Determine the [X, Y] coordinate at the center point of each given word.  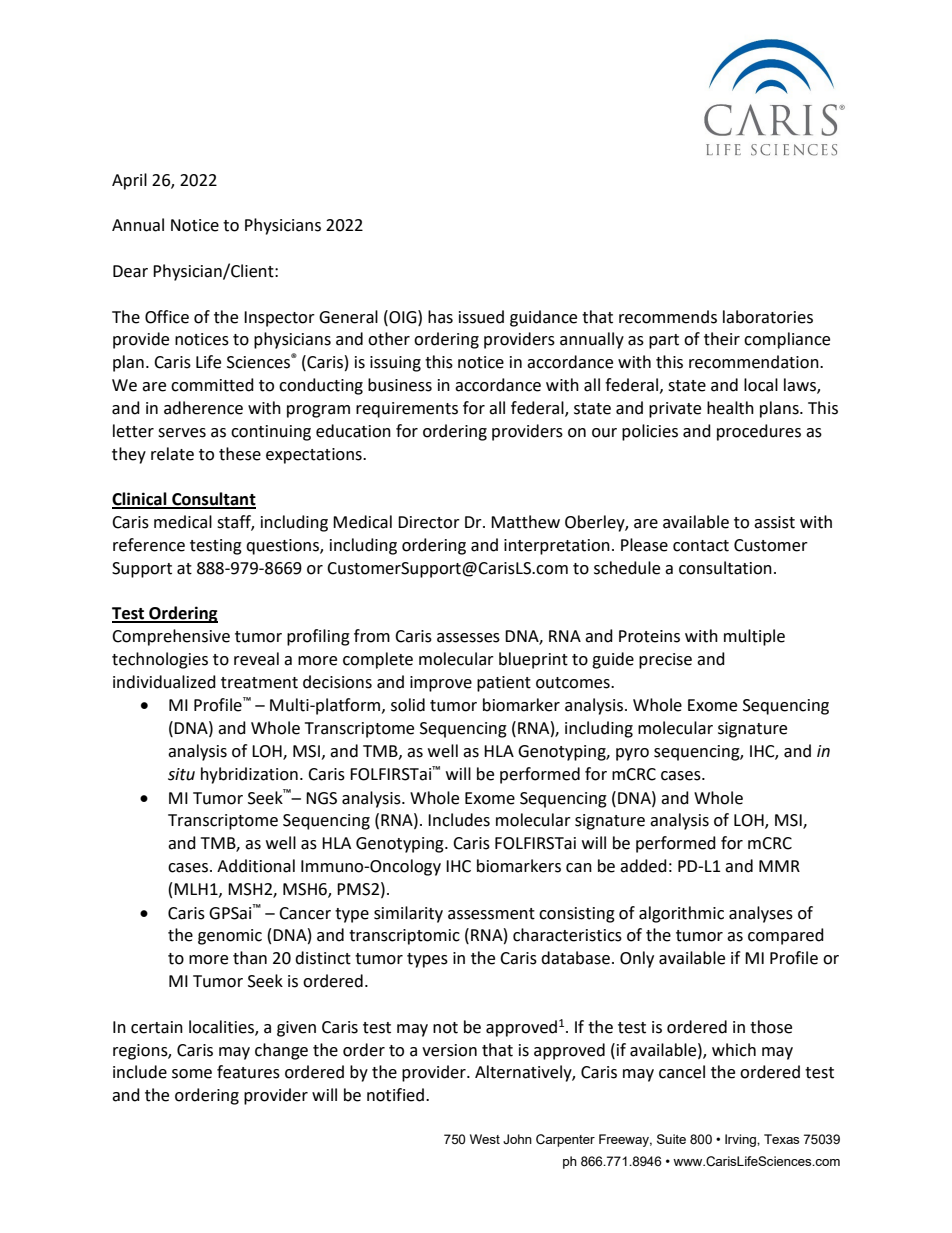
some [192, 1074]
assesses [468, 638]
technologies [160, 660]
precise [665, 661]
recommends [668, 317]
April [129, 181]
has [440, 317]
